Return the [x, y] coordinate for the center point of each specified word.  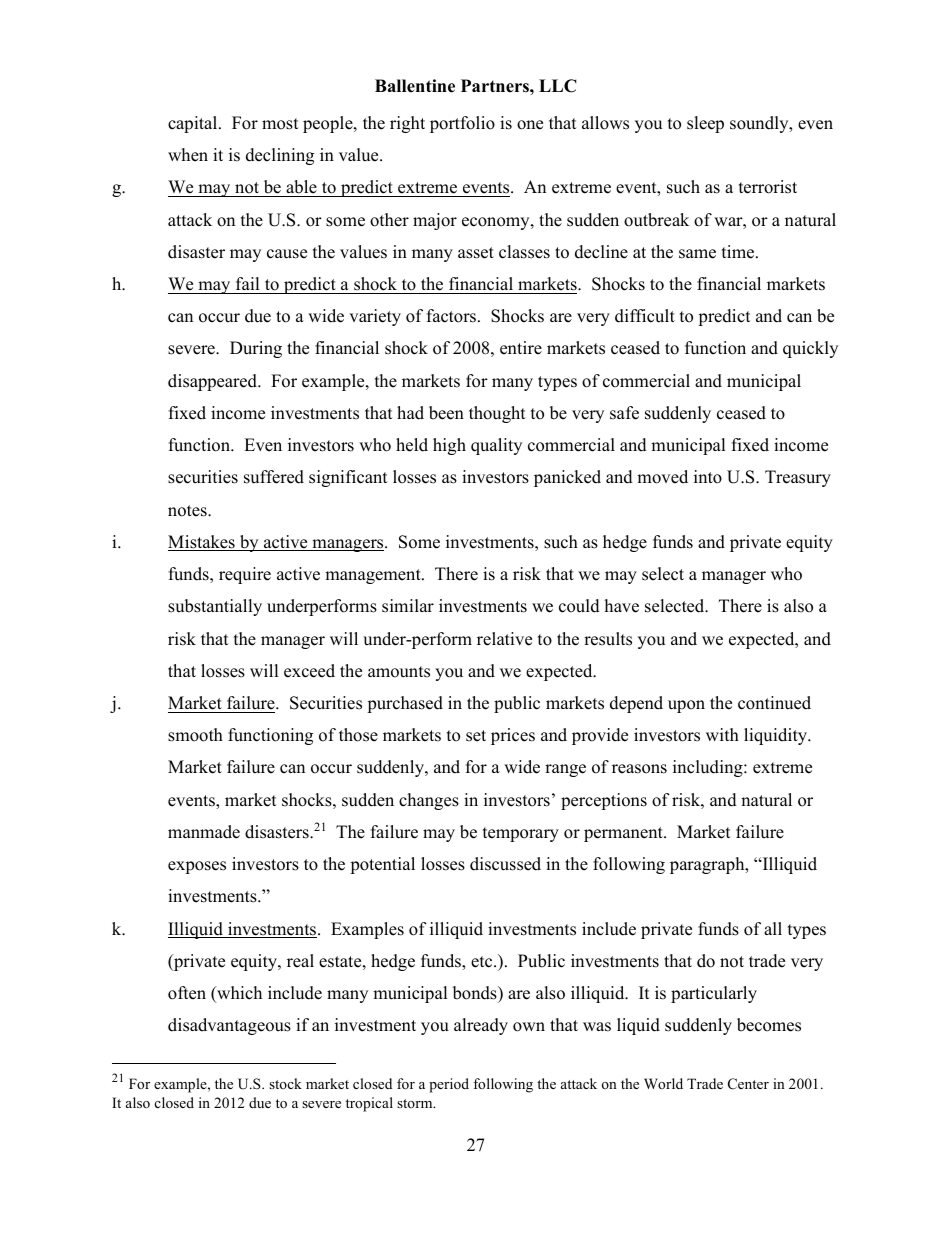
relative [504, 639]
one [530, 125]
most [280, 124]
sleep [705, 124]
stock [285, 1083]
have [622, 606]
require [245, 575]
